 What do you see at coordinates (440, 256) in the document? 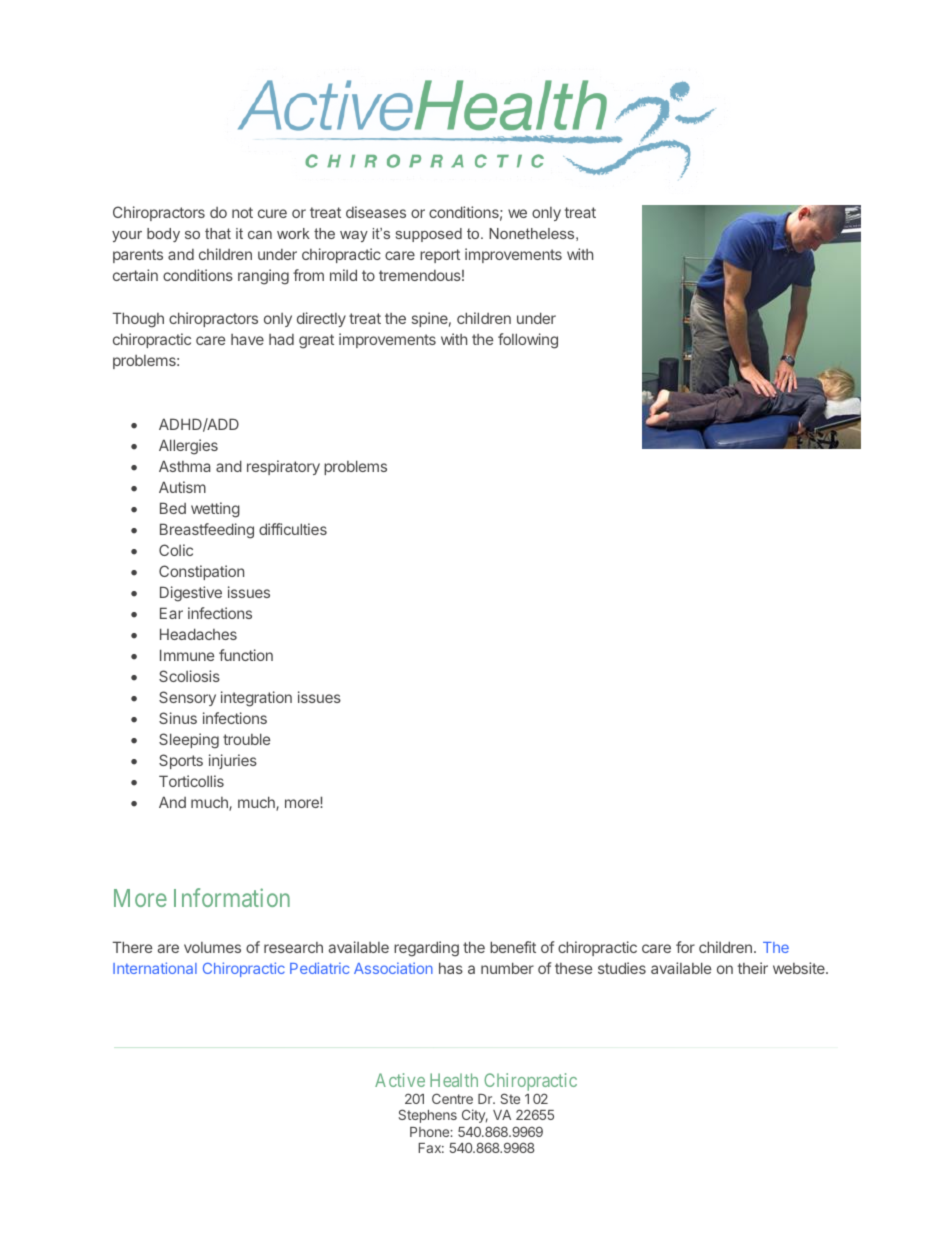
I see `report` at bounding box center [440, 256].
